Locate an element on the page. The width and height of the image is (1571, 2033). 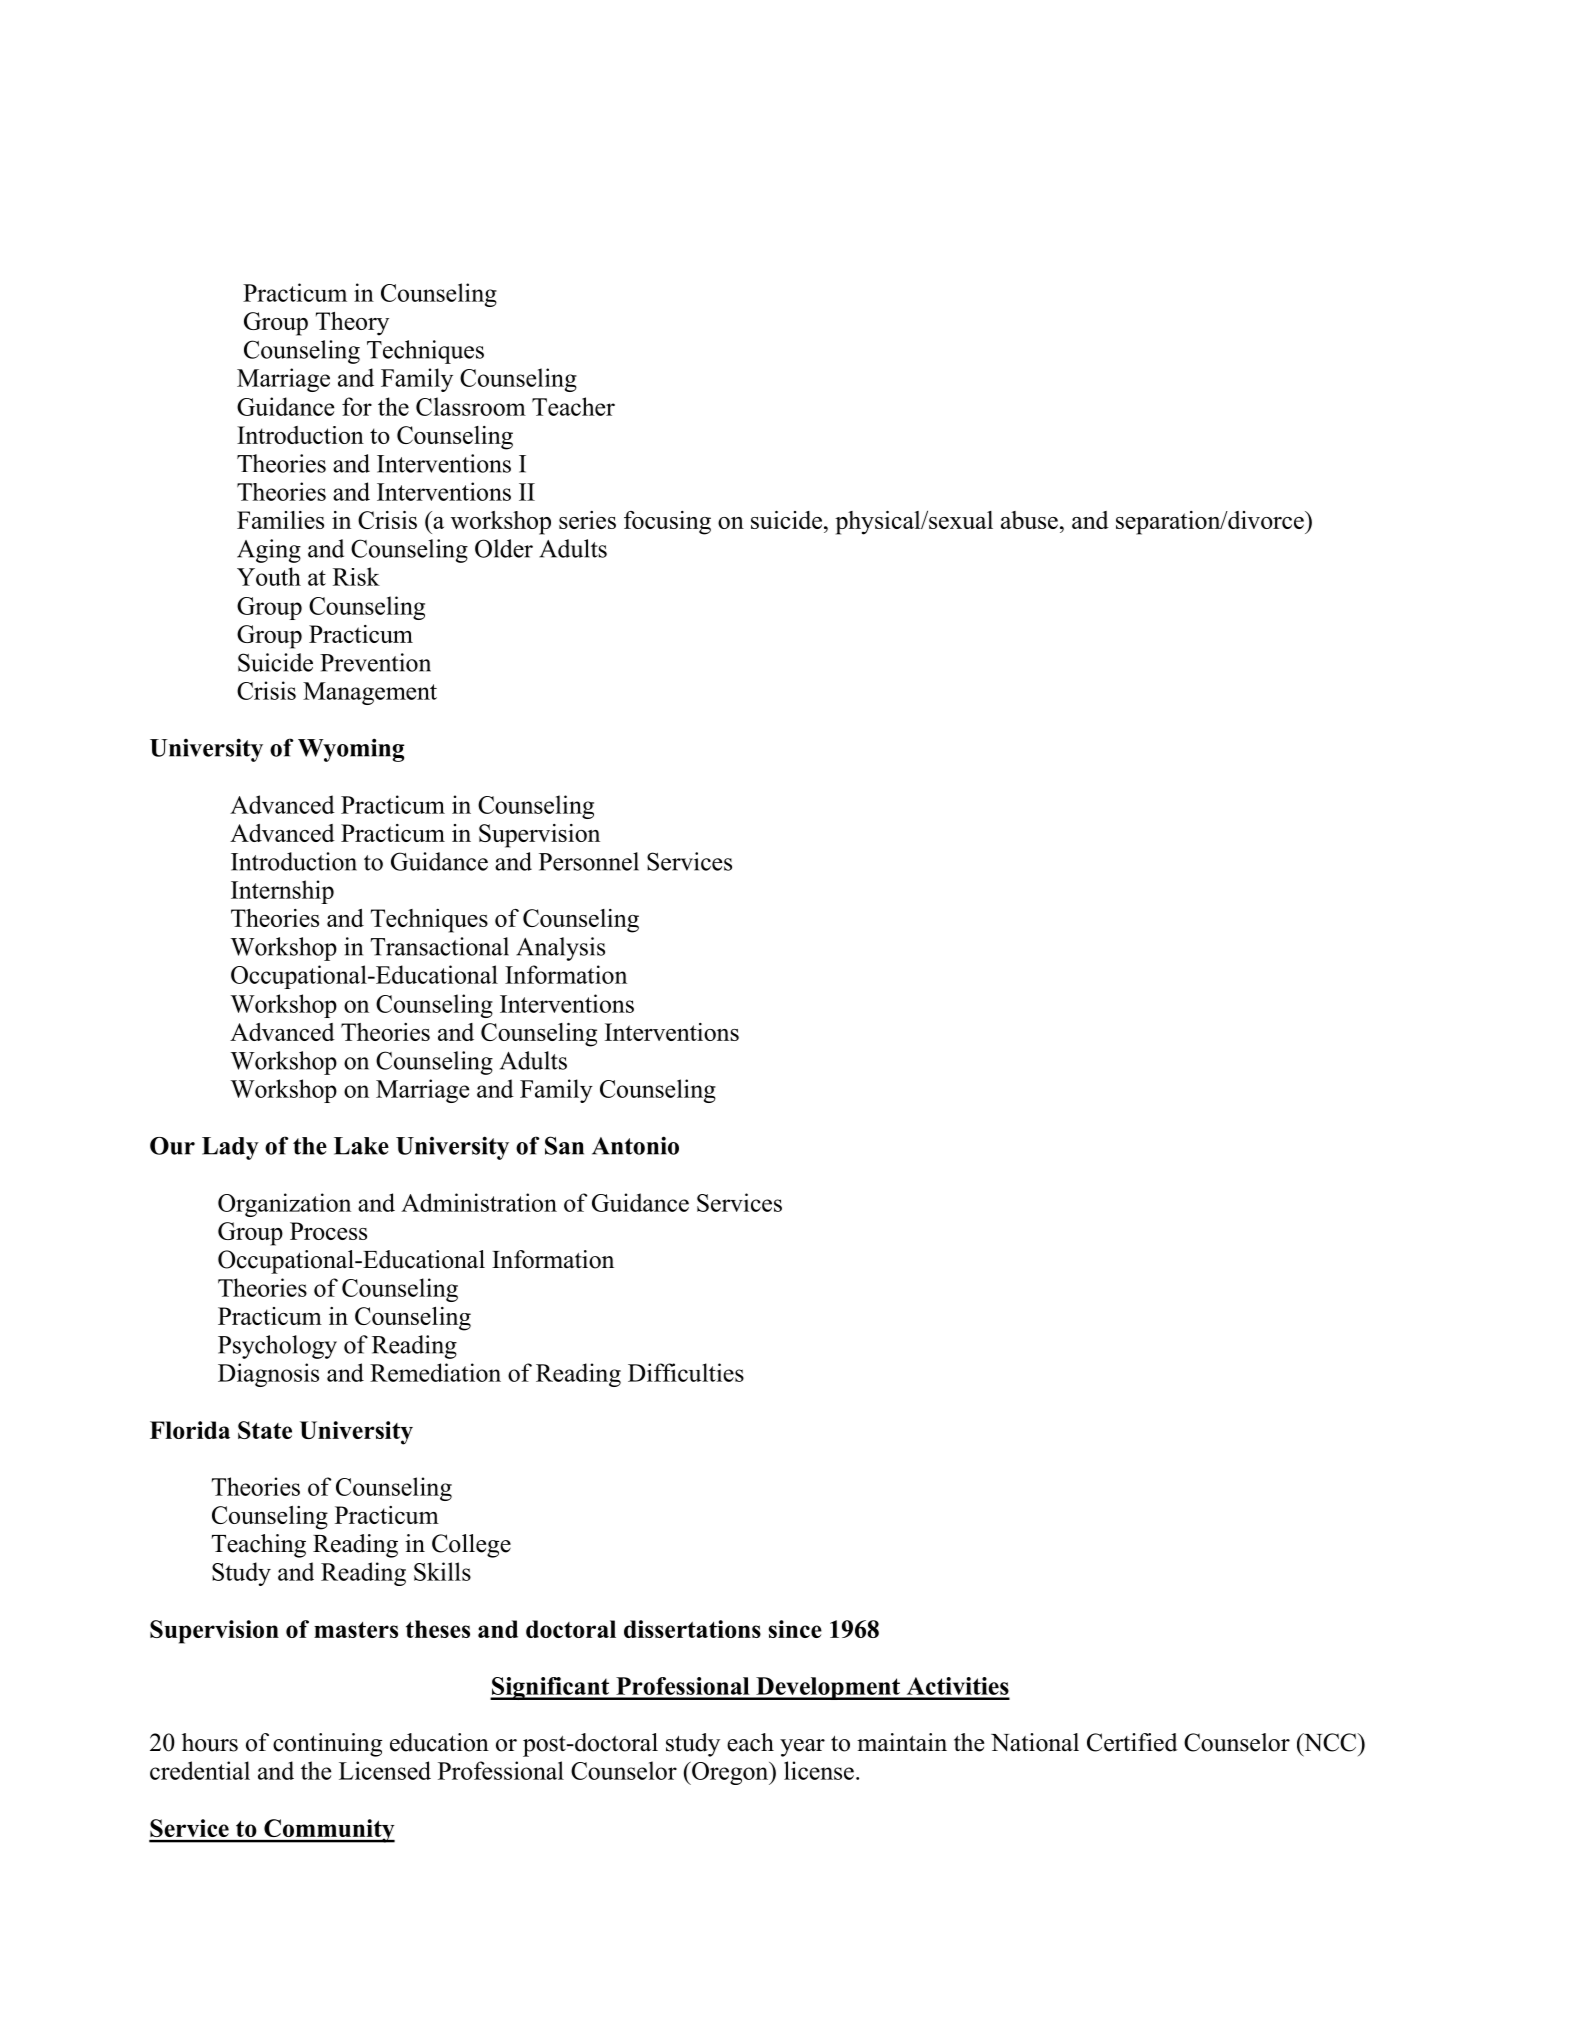
focusing is located at coordinates (667, 523).
